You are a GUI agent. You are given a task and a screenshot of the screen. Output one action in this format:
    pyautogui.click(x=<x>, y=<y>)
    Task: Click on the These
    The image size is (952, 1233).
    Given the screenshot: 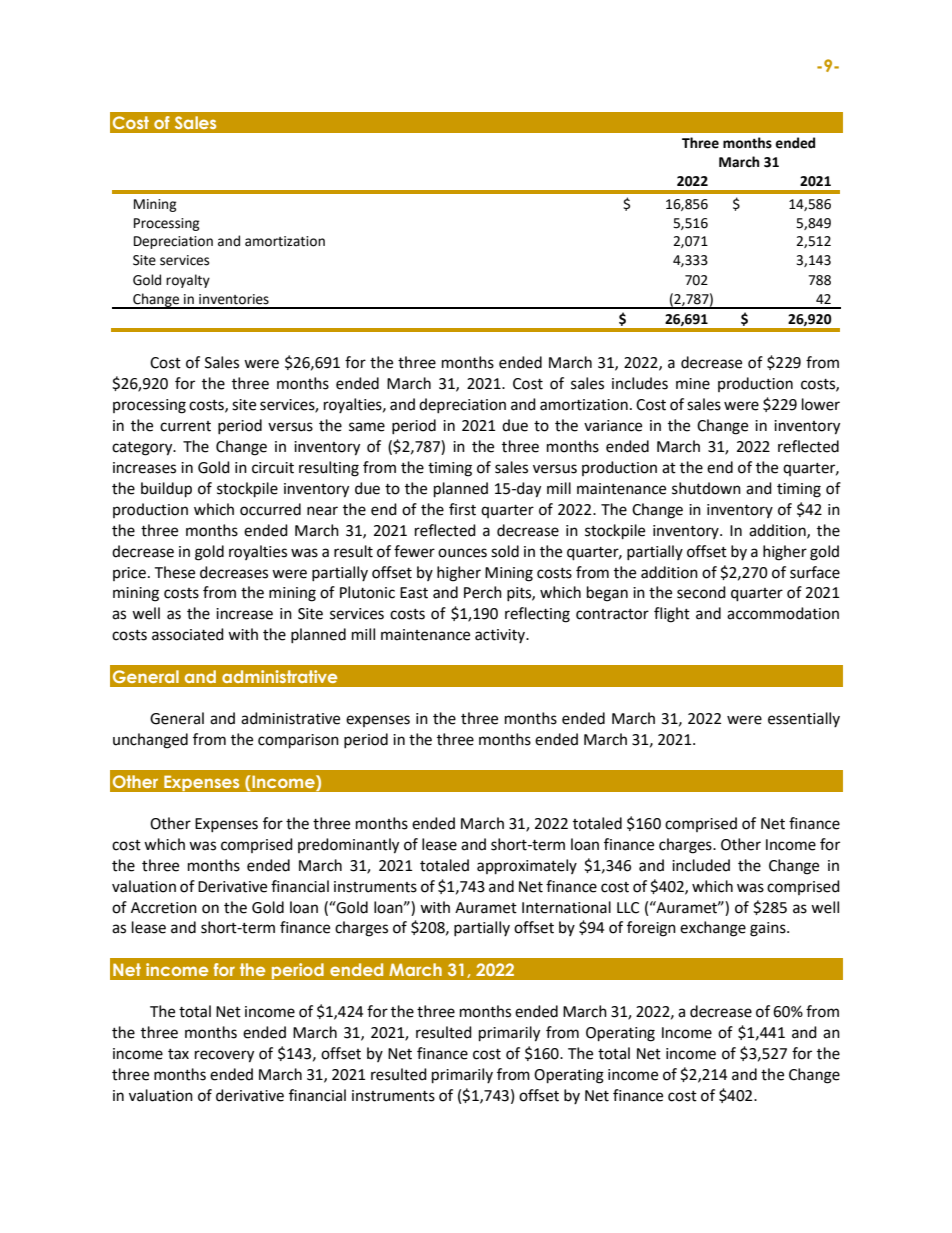 What is the action you would take?
    pyautogui.click(x=174, y=572)
